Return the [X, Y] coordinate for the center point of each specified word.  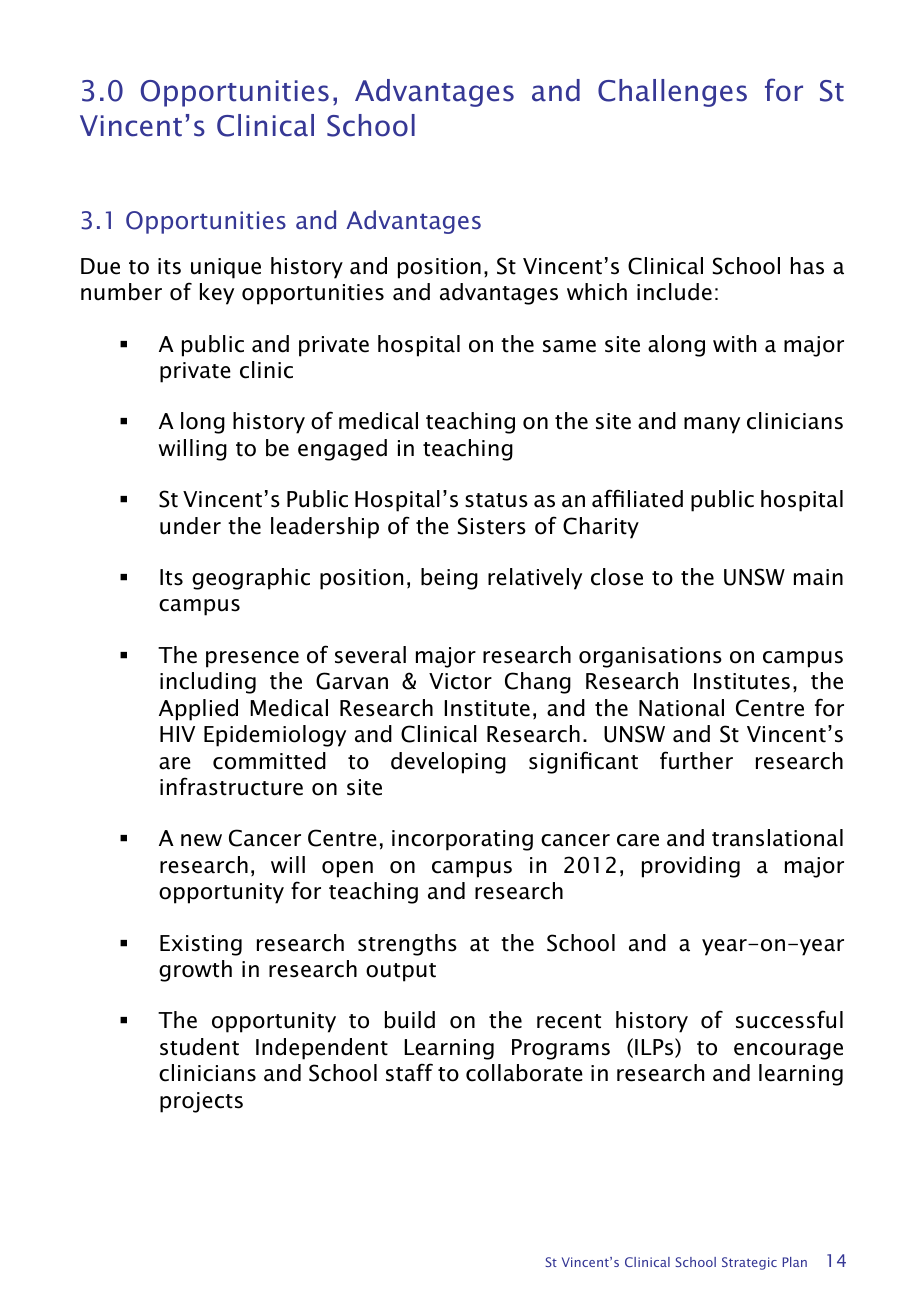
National [681, 708]
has [807, 266]
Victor [460, 681]
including [208, 683]
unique [226, 268]
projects [201, 1102]
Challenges [672, 93]
